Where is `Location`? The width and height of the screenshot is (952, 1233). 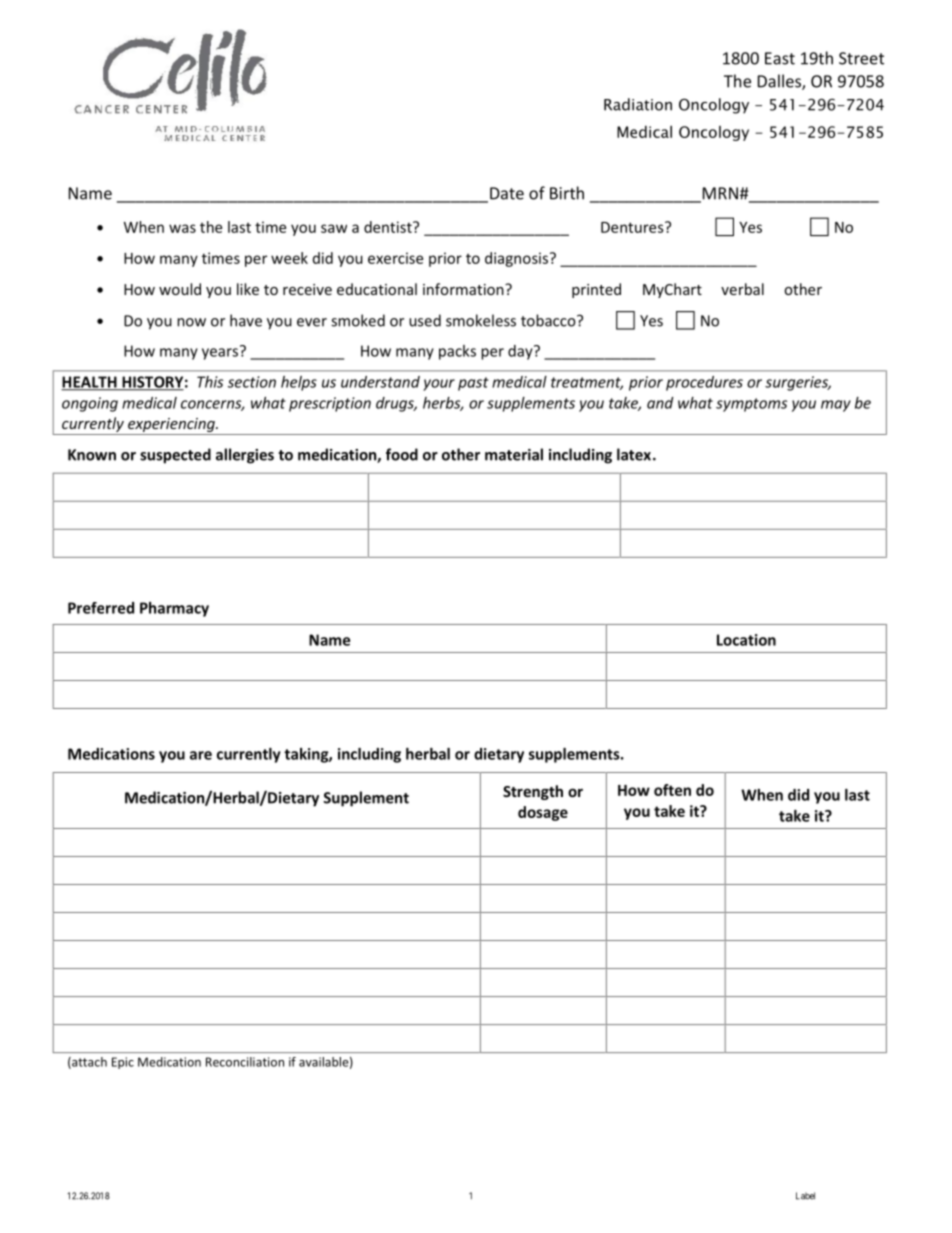 Location is located at coordinates (746, 640).
